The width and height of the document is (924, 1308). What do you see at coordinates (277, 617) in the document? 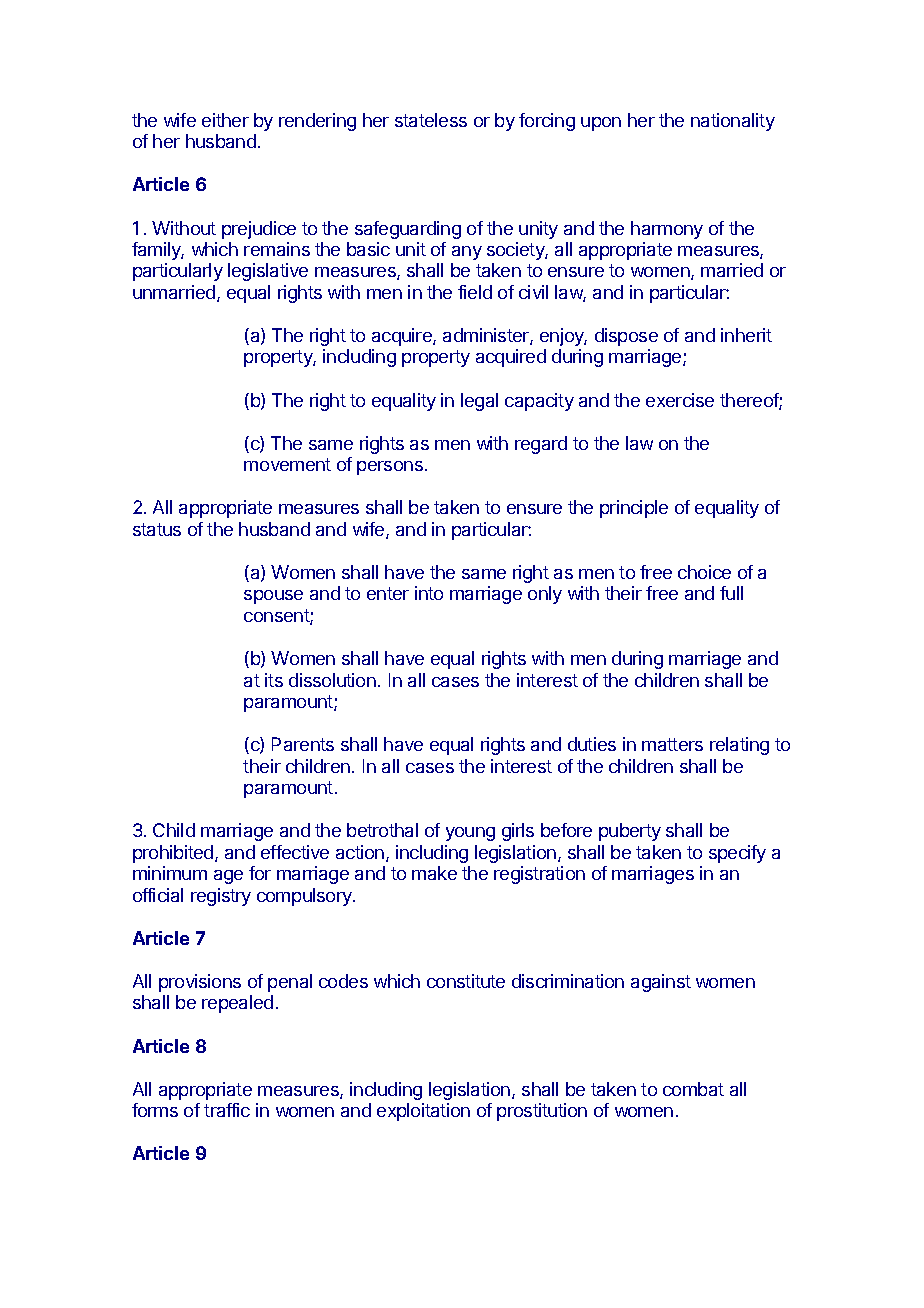
I see `consent` at bounding box center [277, 617].
